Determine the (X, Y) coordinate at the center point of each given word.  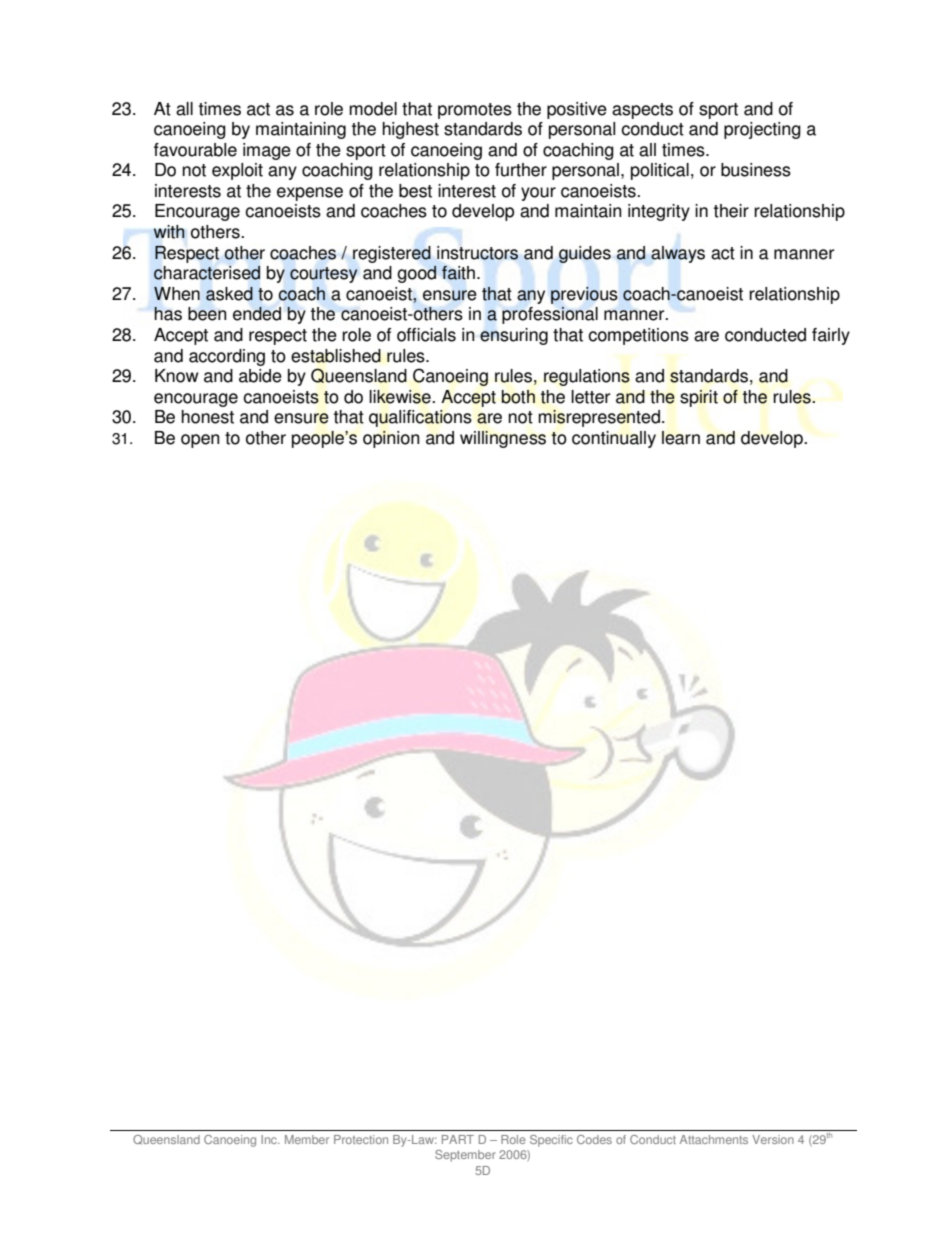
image (267, 151)
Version (773, 1139)
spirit (699, 398)
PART (458, 1139)
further (521, 170)
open (200, 441)
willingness (503, 439)
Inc (270, 1139)
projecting (762, 130)
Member (307, 1139)
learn (681, 438)
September (465, 1156)
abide (260, 376)
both (518, 397)
